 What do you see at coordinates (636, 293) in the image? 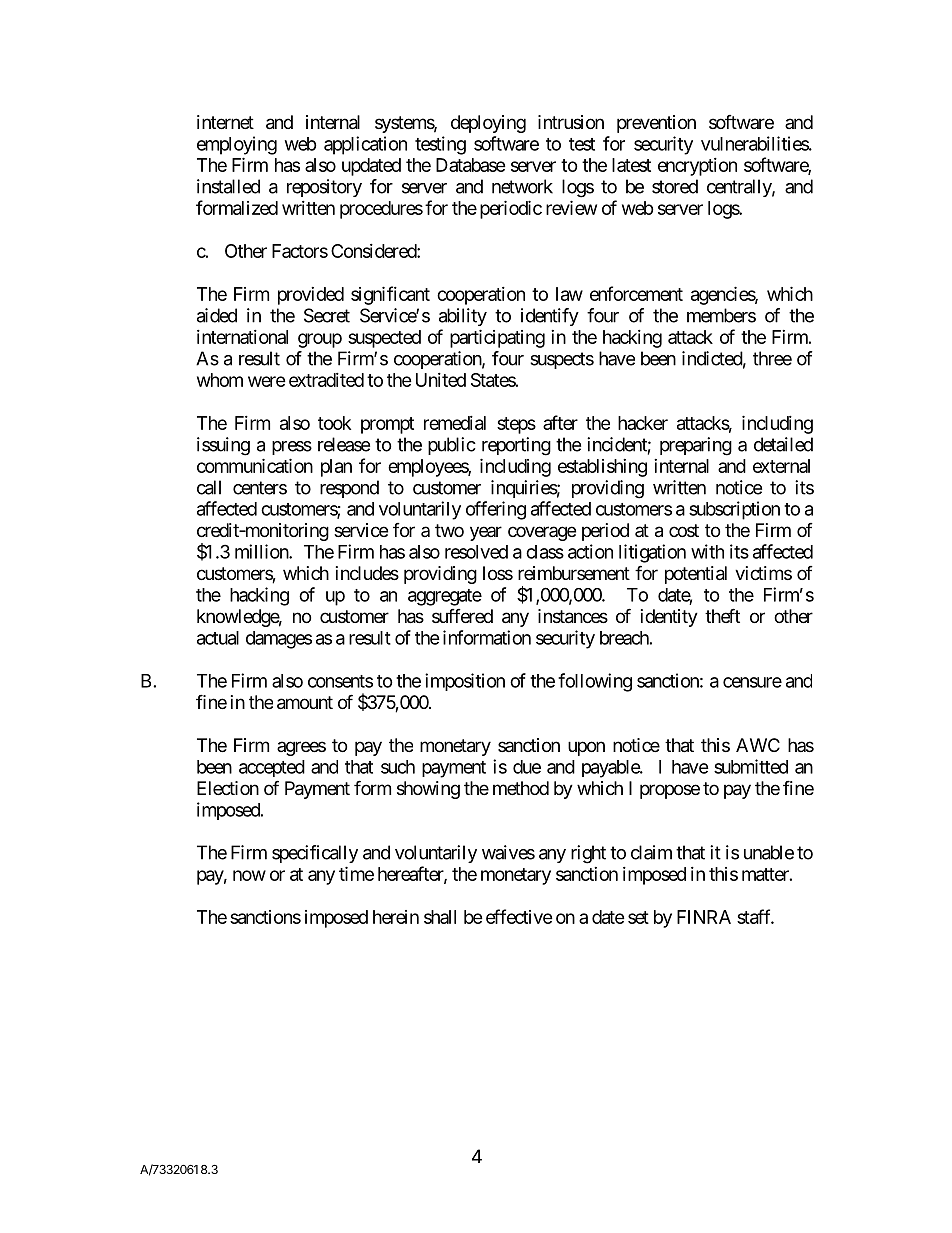
I see `enforcement` at bounding box center [636, 293].
